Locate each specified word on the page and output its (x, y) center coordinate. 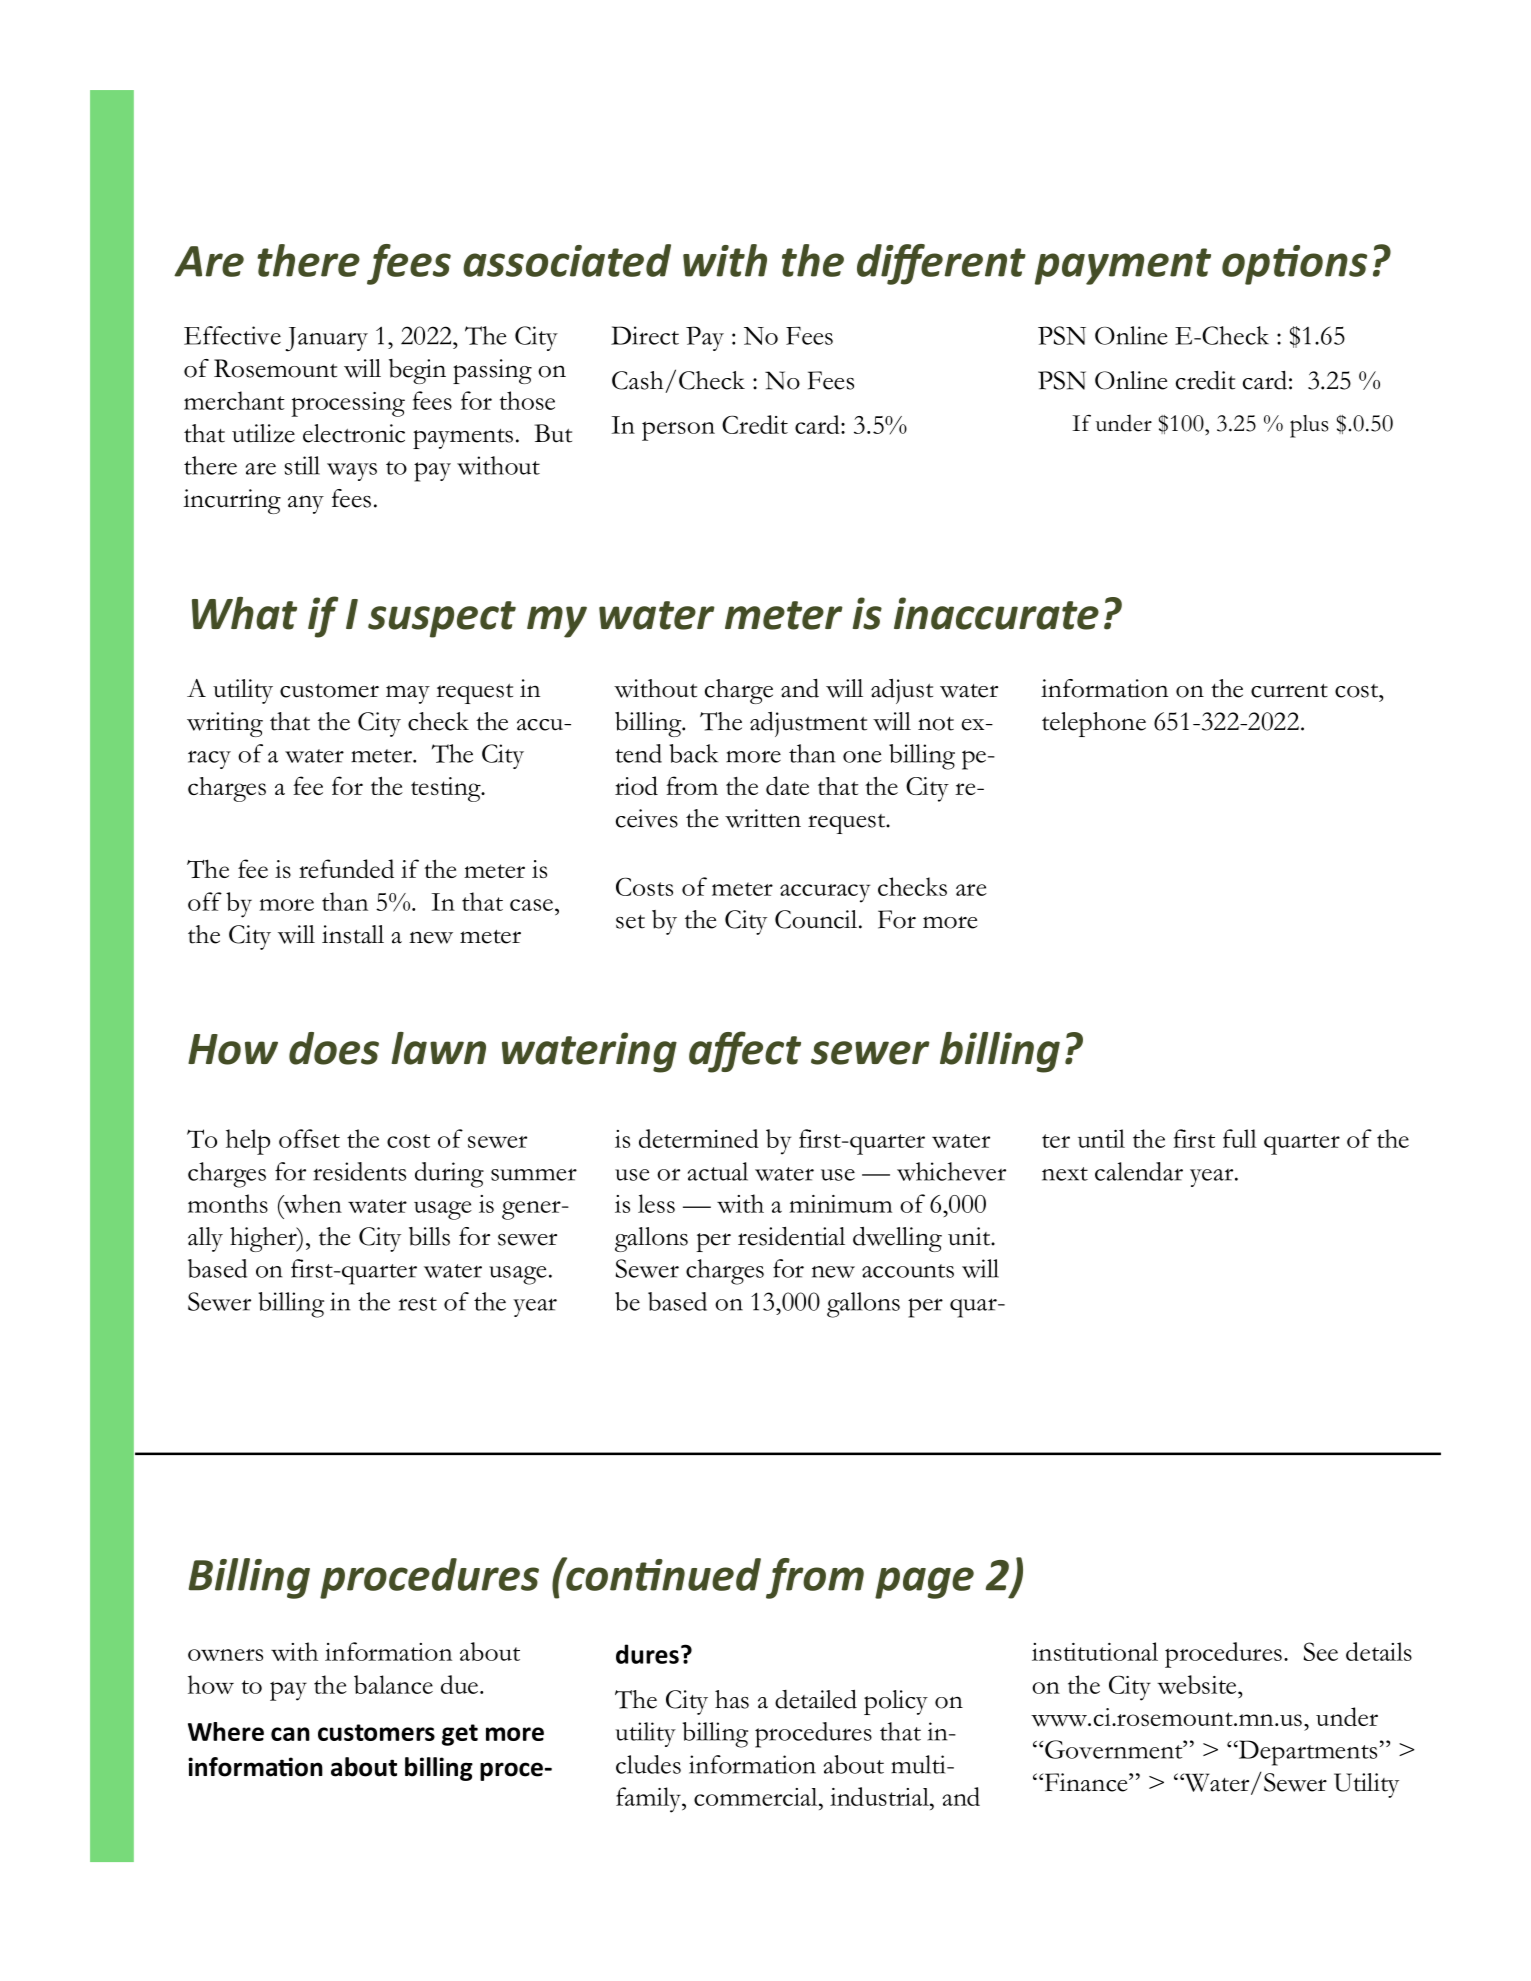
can (290, 1734)
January (326, 339)
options (1294, 265)
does (334, 1048)
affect (745, 1052)
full (1240, 1138)
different (941, 264)
